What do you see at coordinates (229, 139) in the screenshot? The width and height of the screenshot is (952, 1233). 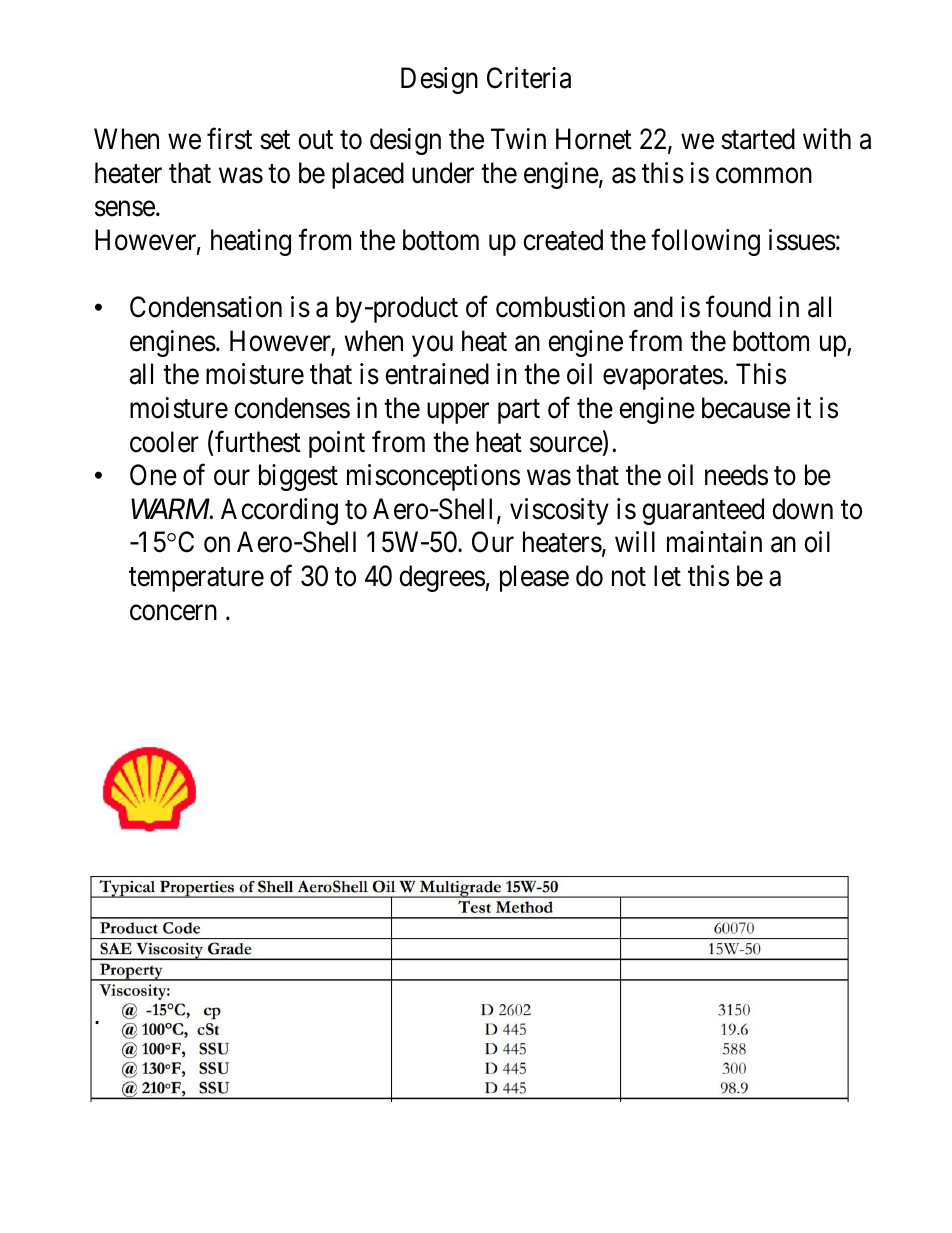 I see `first` at bounding box center [229, 139].
